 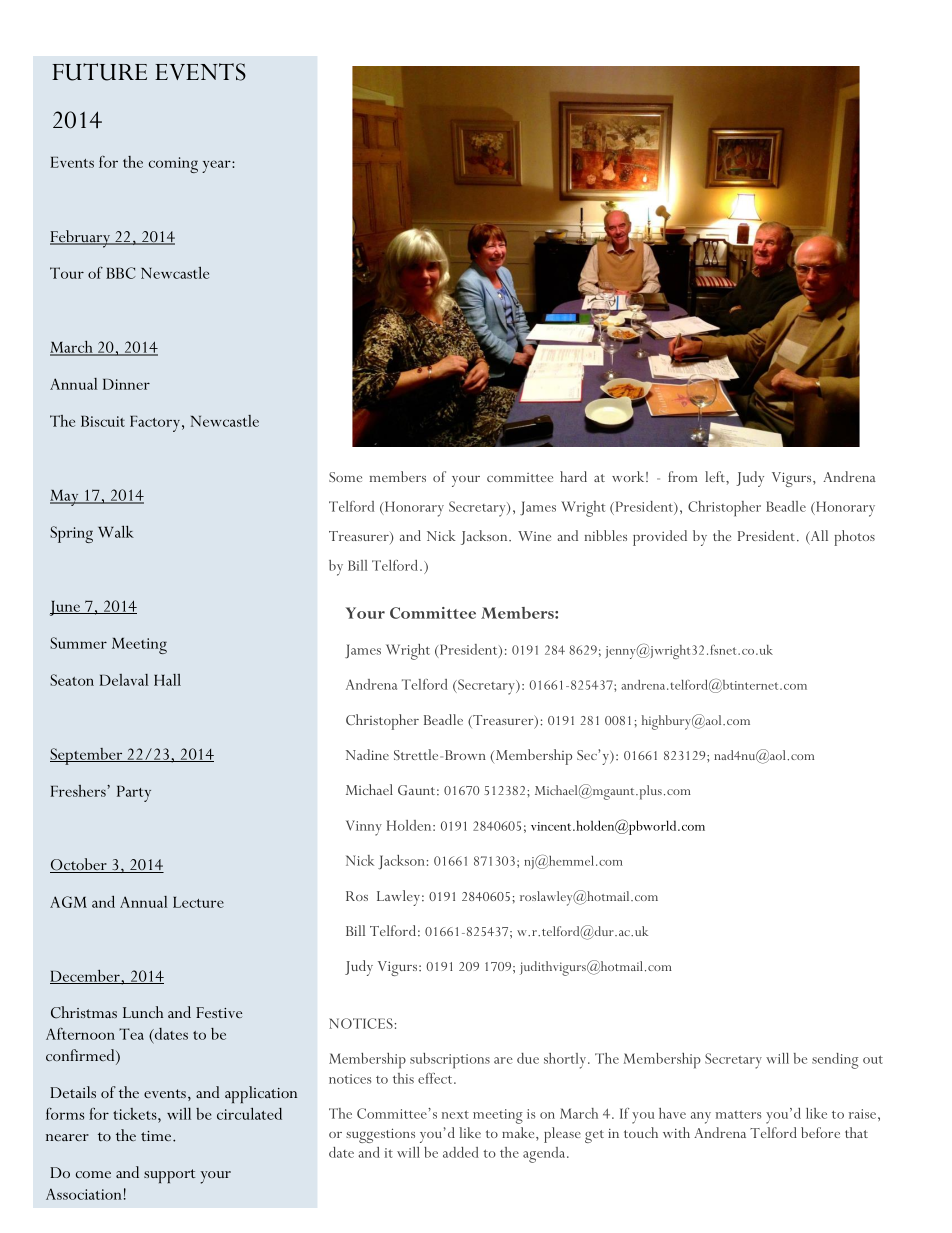 I want to click on support, so click(x=169, y=1176).
